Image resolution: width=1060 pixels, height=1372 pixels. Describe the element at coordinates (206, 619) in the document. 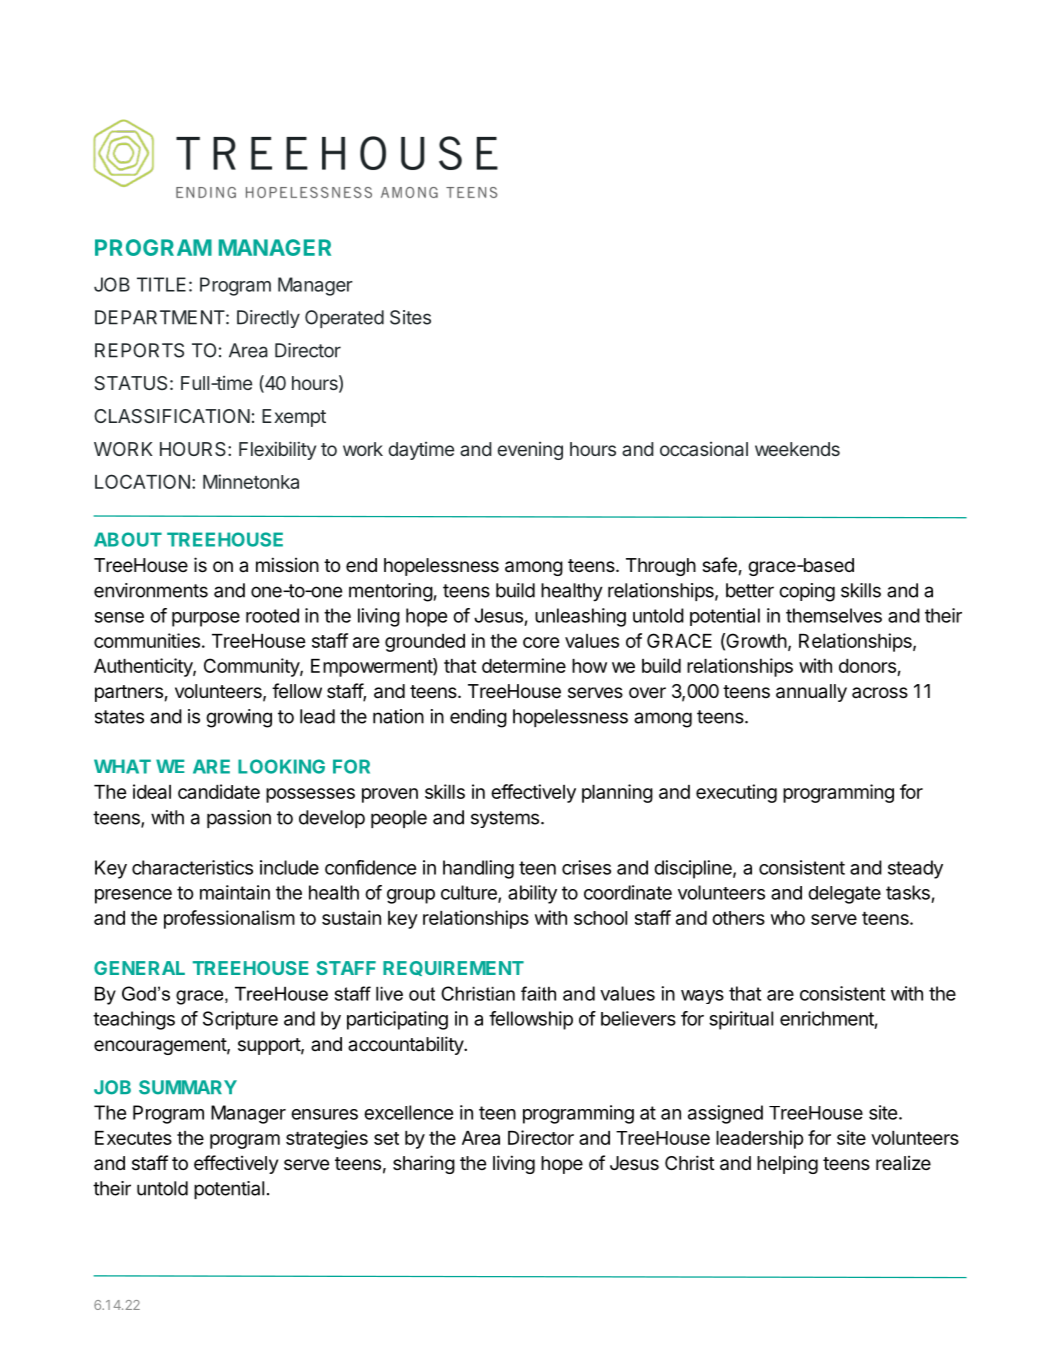

I see `purpose` at that location.
